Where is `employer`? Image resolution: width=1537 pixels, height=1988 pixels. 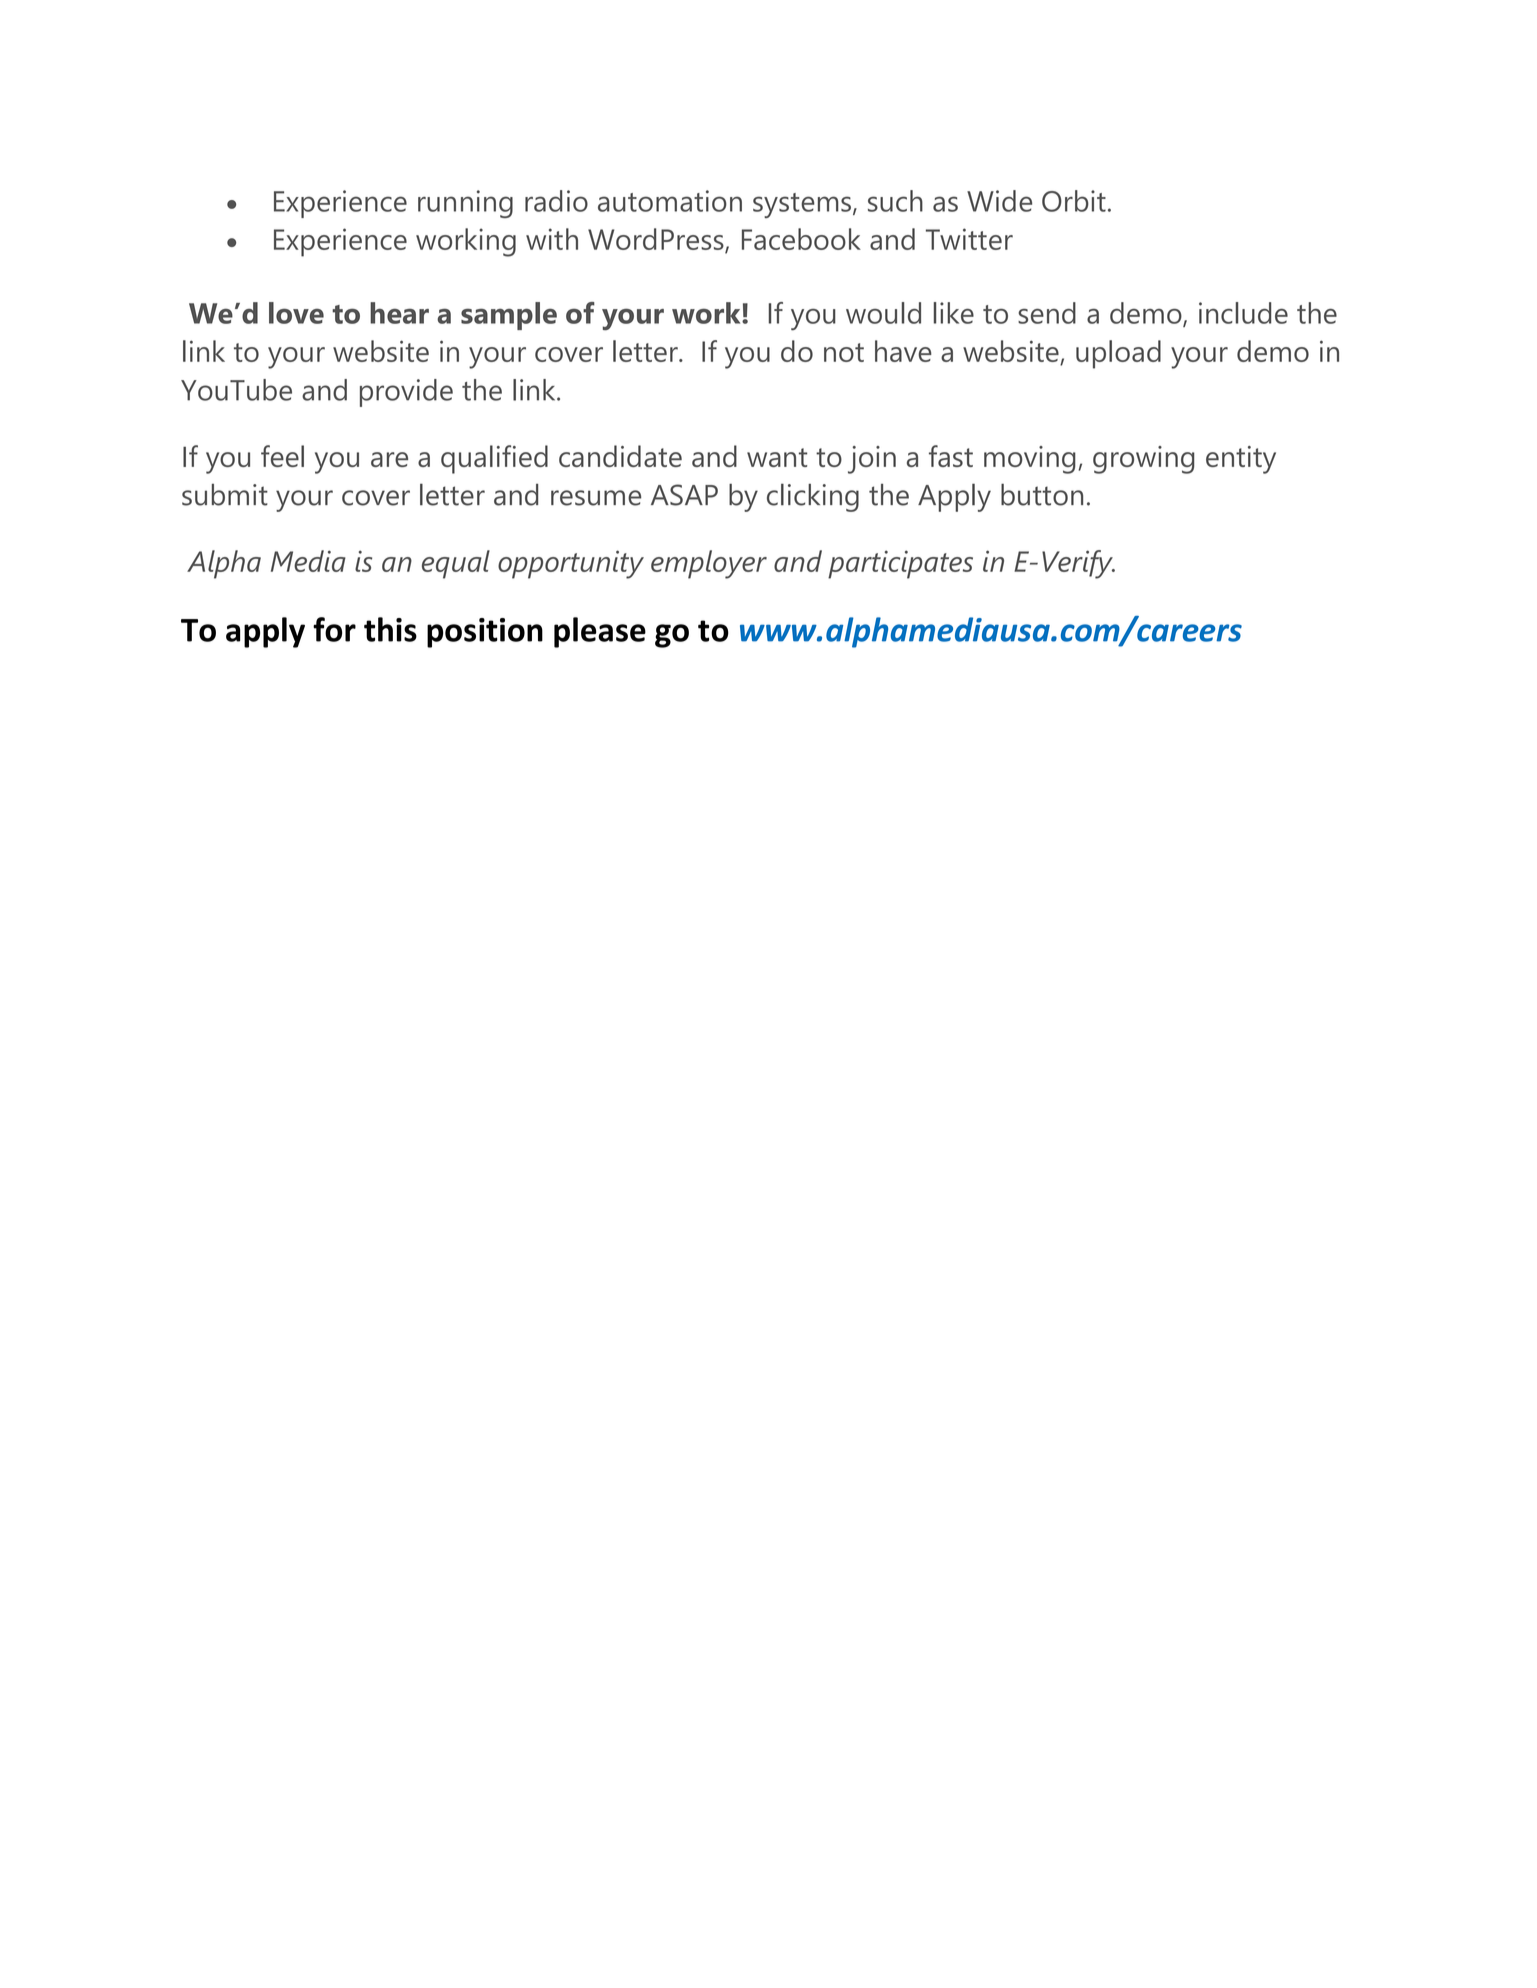 employer is located at coordinates (709, 564).
